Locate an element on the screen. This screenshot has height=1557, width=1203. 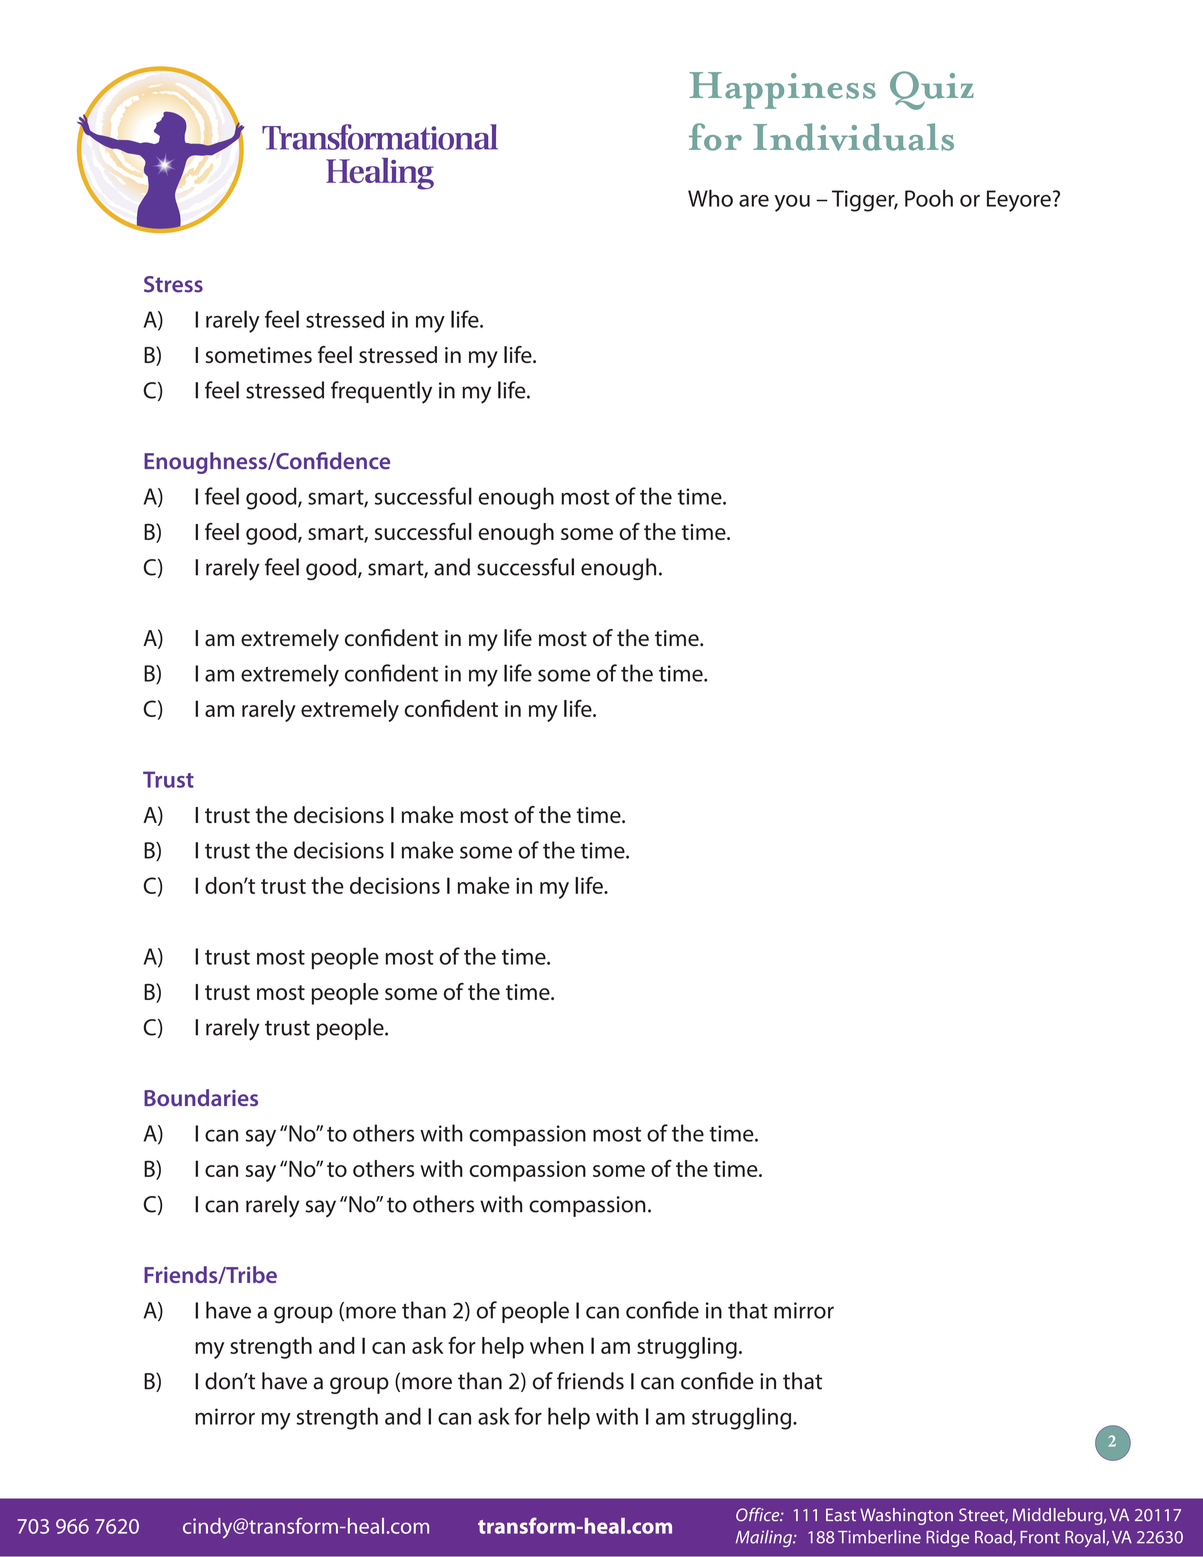
Pooh is located at coordinates (929, 198).
